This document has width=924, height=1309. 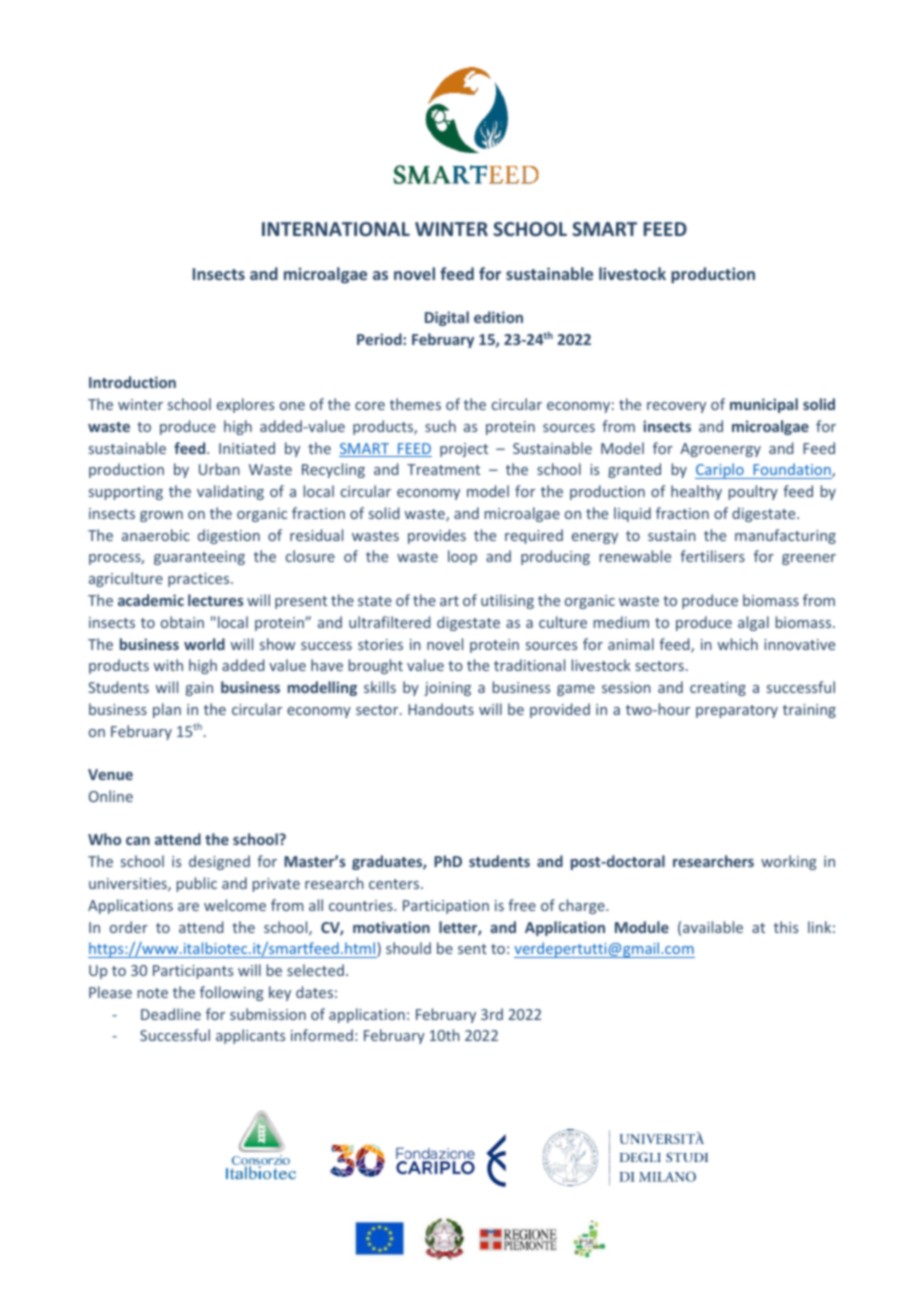 What do you see at coordinates (219, 862) in the document?
I see `designed` at bounding box center [219, 862].
